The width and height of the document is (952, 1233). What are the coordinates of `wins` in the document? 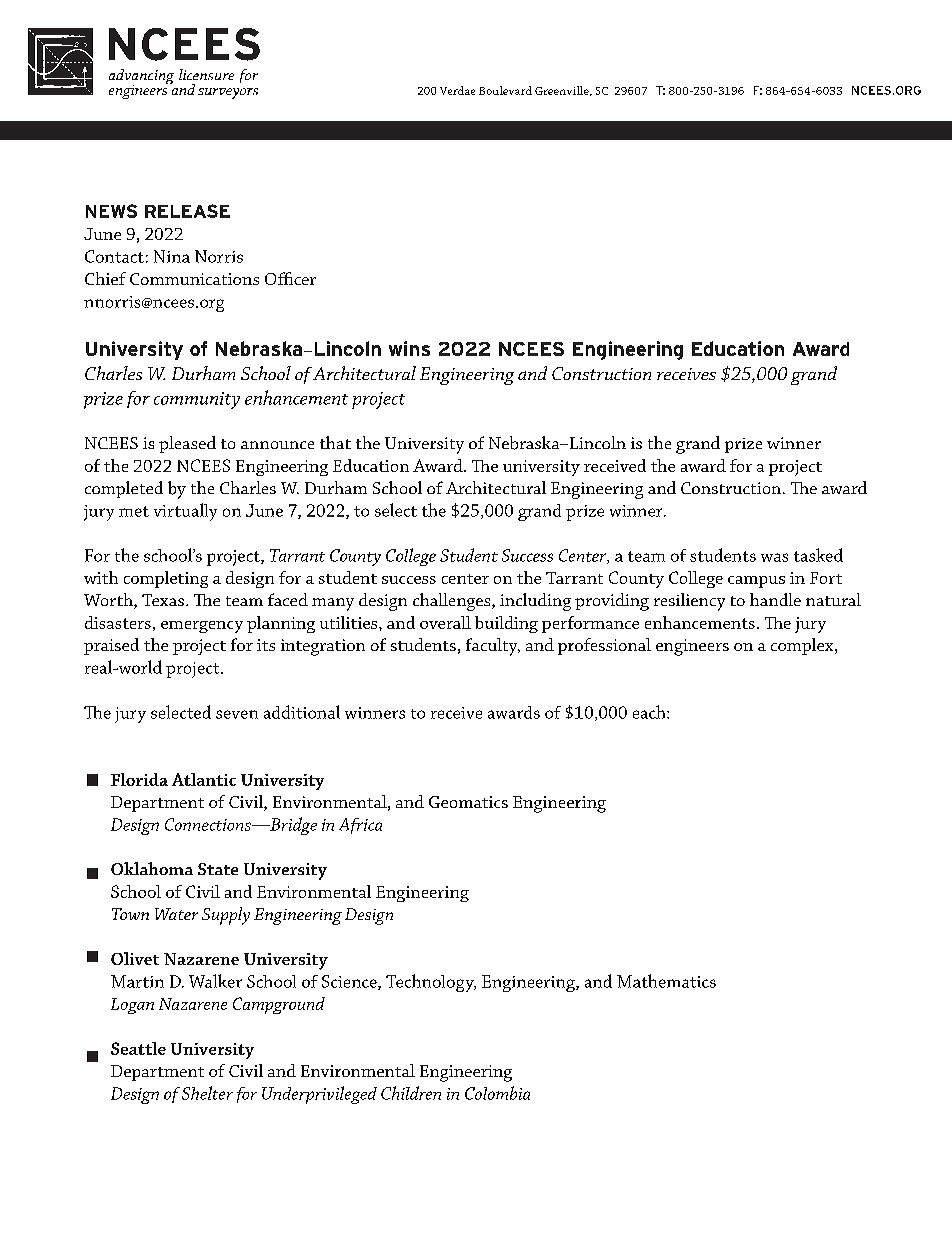 It's located at (409, 348).
